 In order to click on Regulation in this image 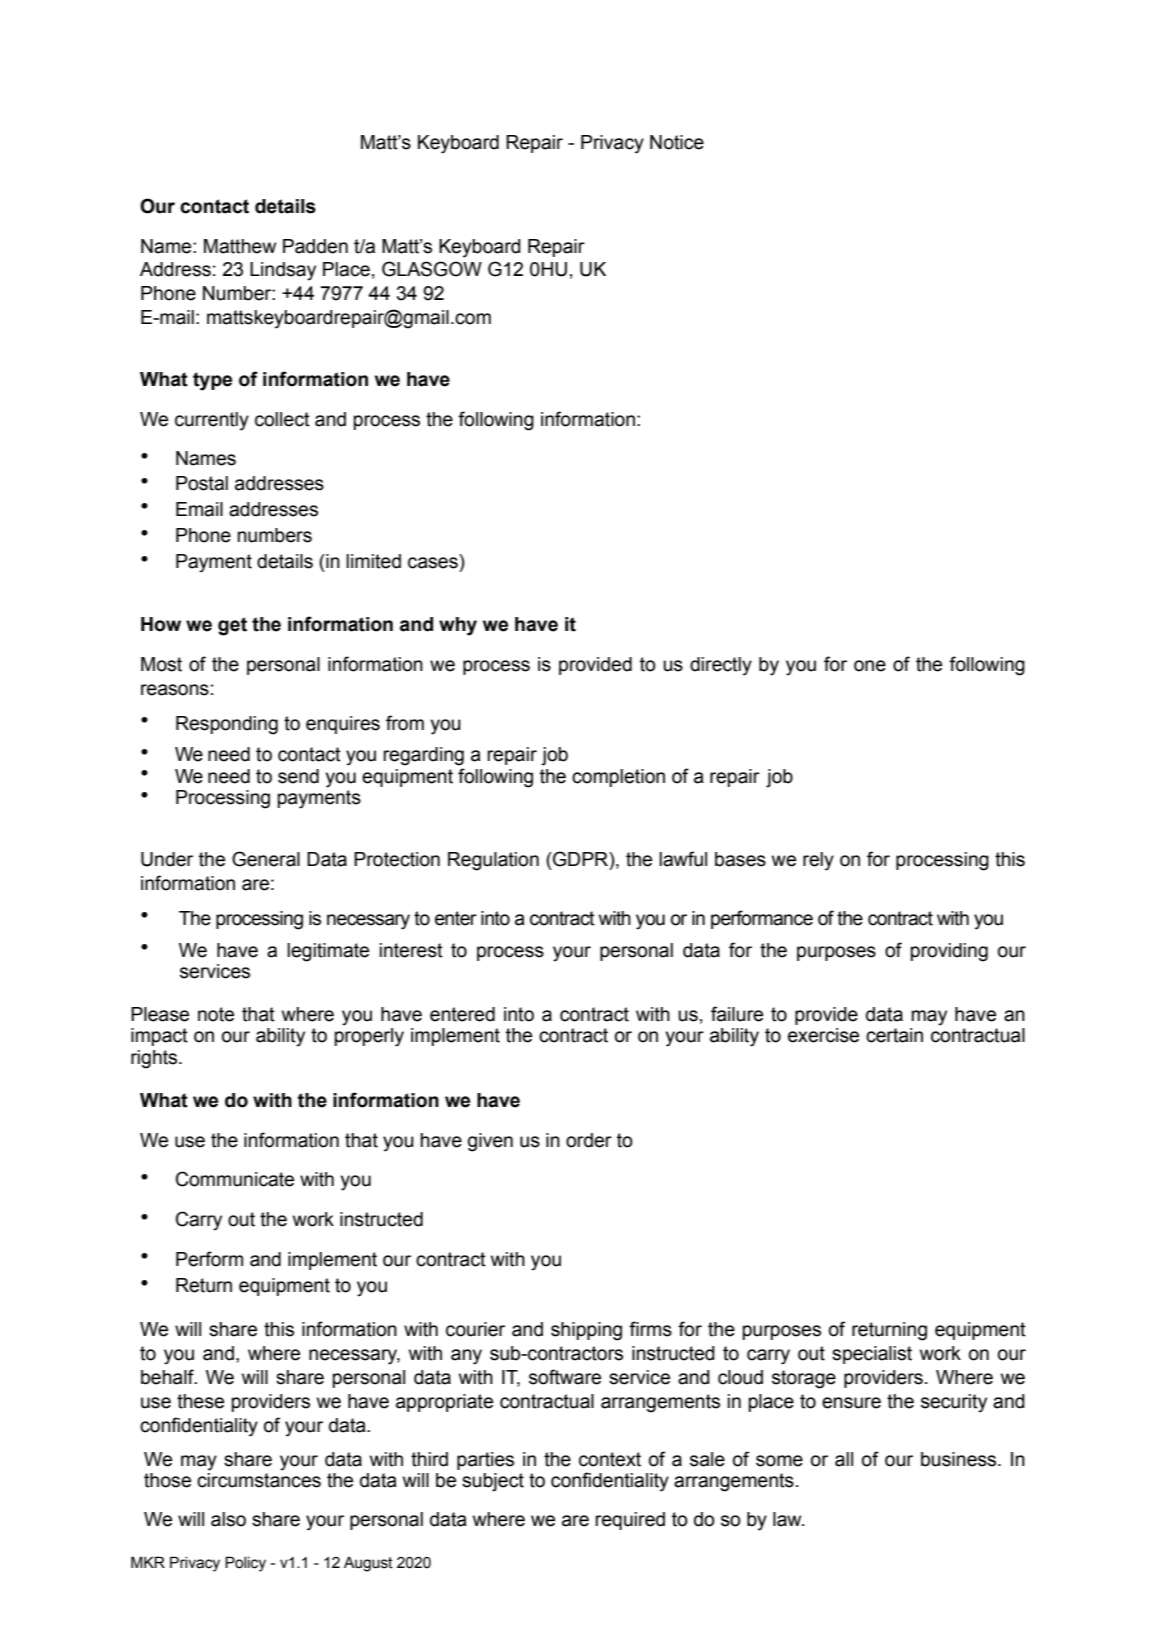, I will do `click(493, 861)`.
